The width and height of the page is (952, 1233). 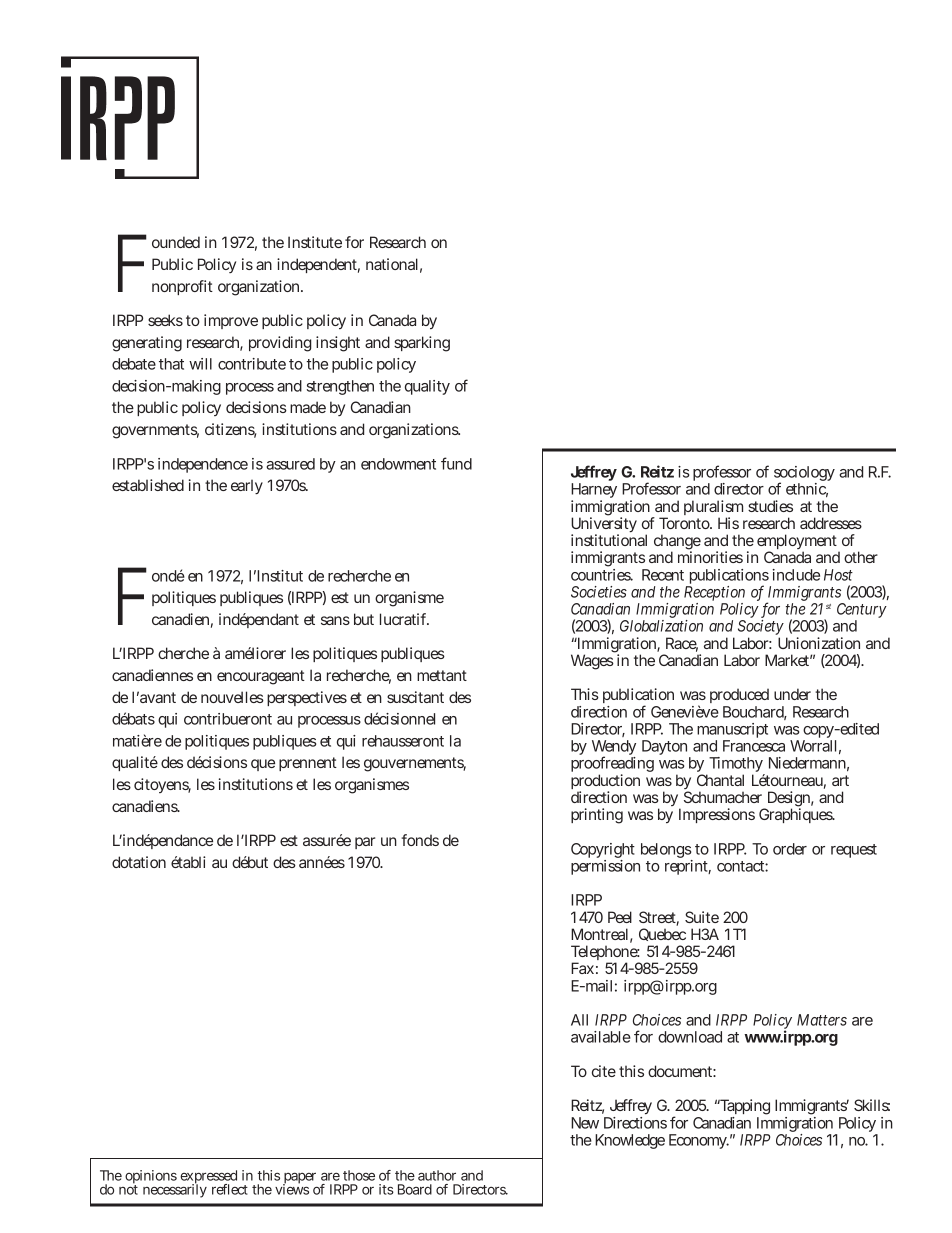 I want to click on include, so click(x=796, y=575).
